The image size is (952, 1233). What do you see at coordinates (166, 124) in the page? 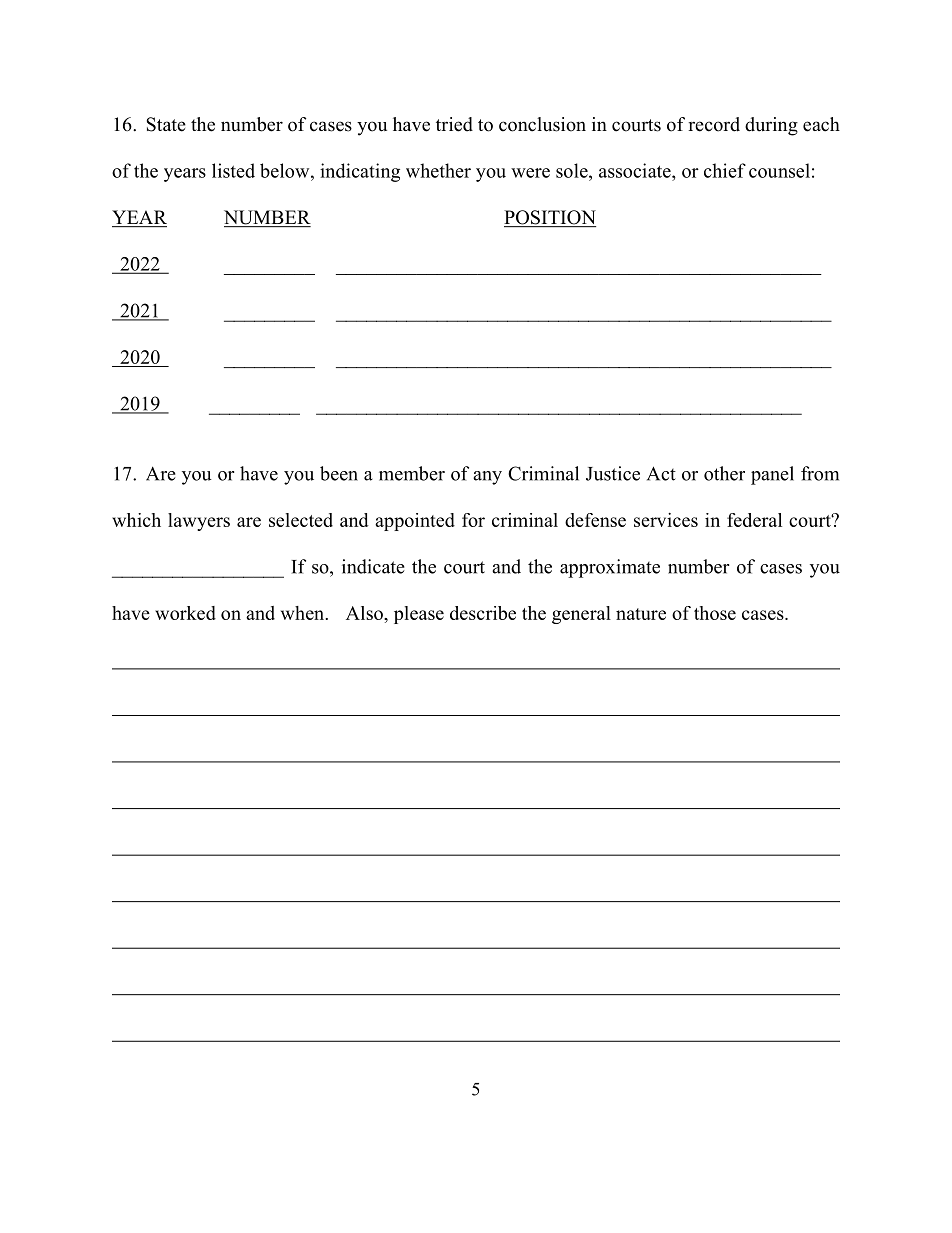
I see `State` at bounding box center [166, 124].
